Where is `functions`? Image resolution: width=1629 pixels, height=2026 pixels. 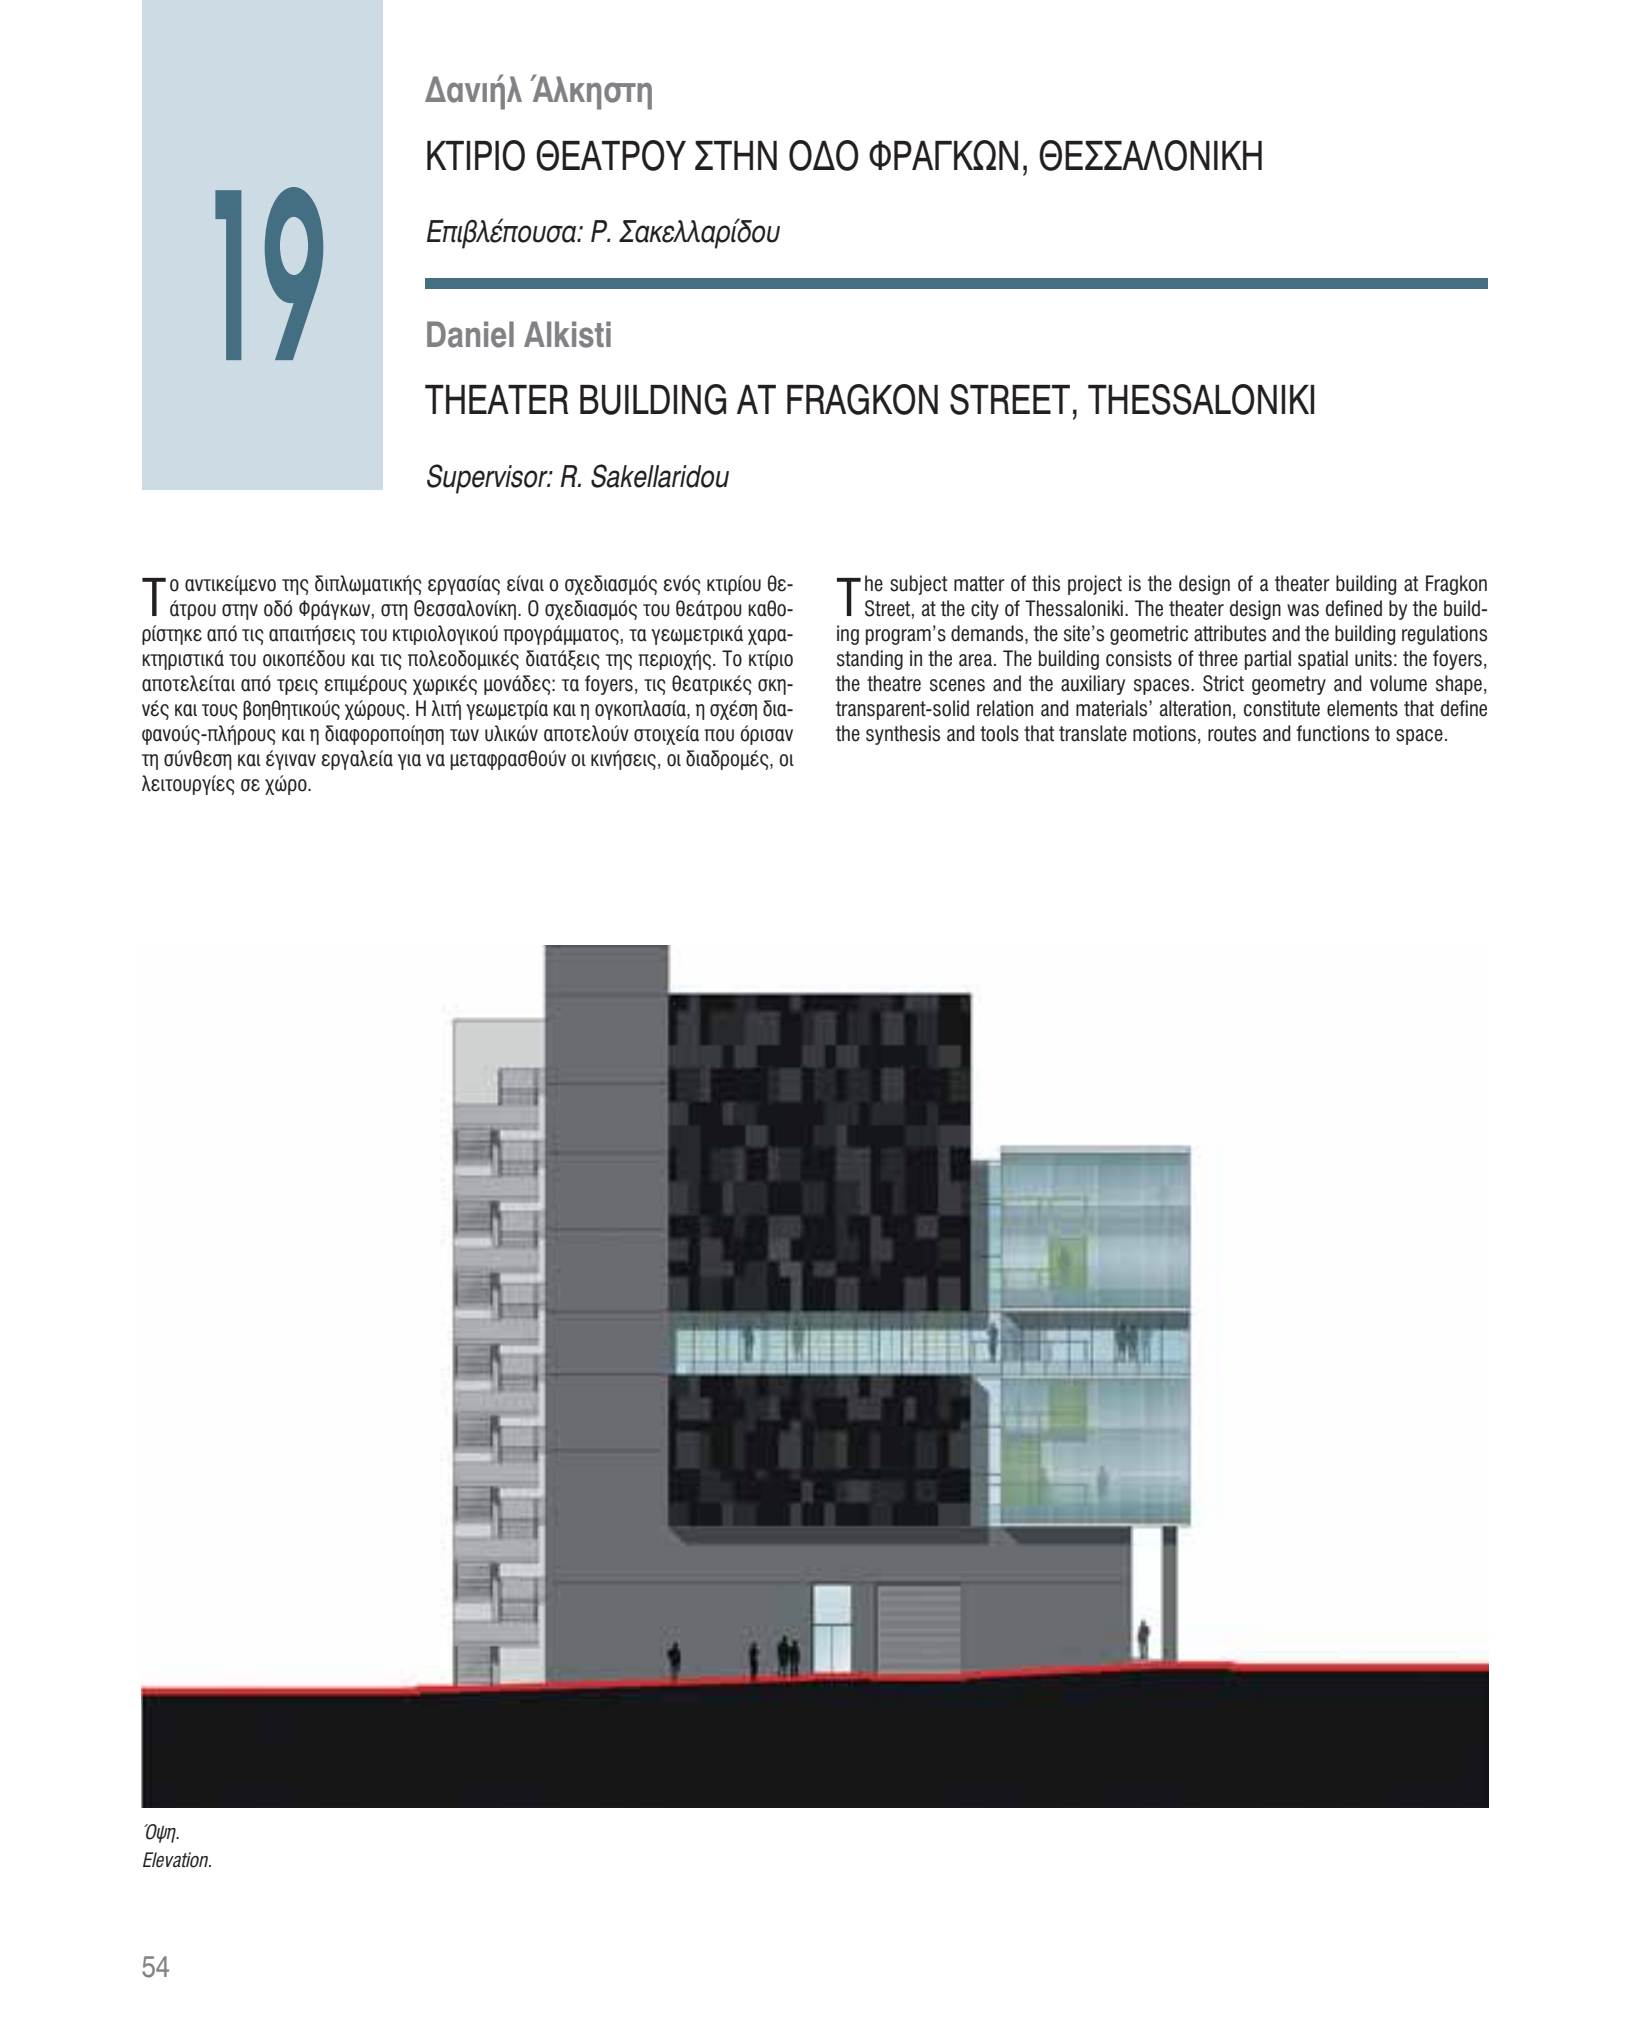
functions is located at coordinates (1332, 733).
